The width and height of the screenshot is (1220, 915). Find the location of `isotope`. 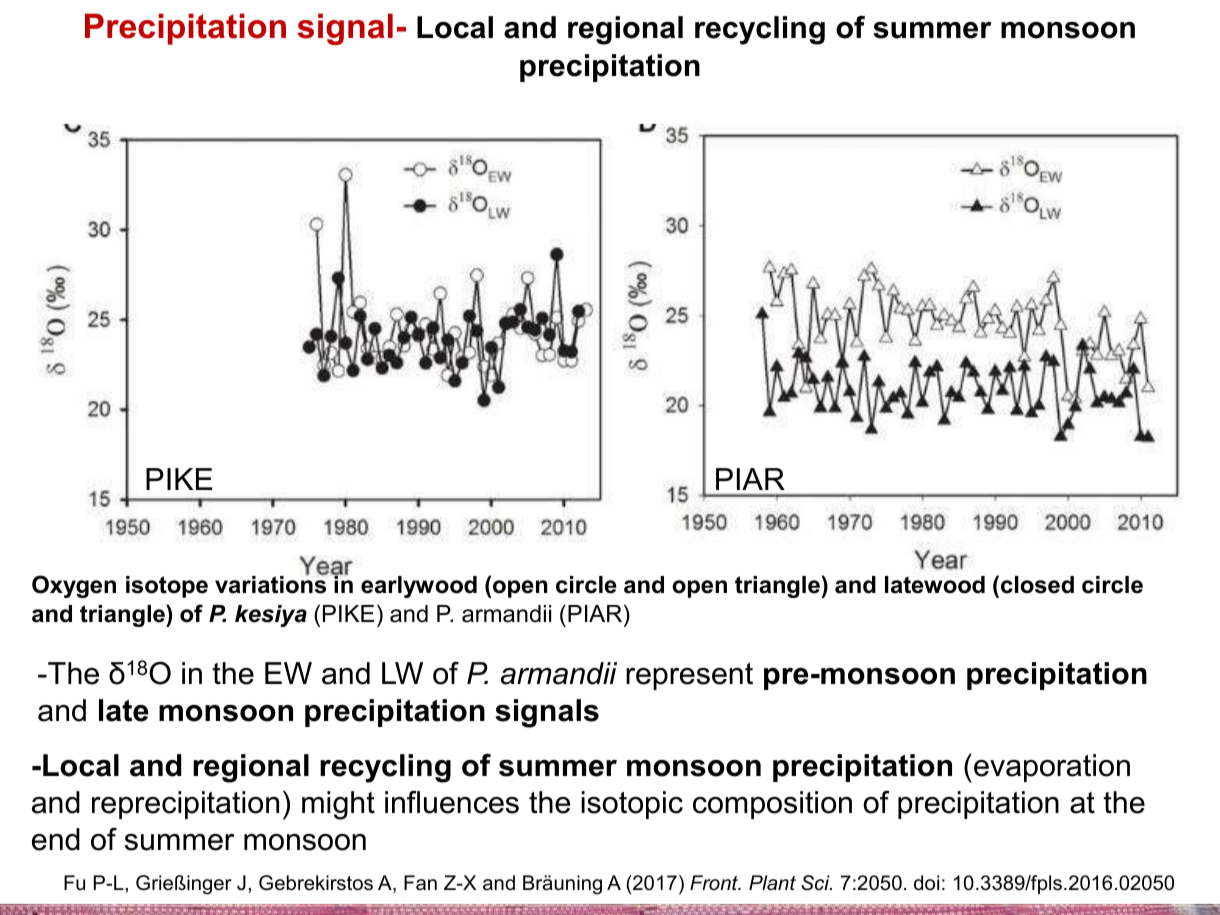

isotope is located at coordinates (167, 587).
